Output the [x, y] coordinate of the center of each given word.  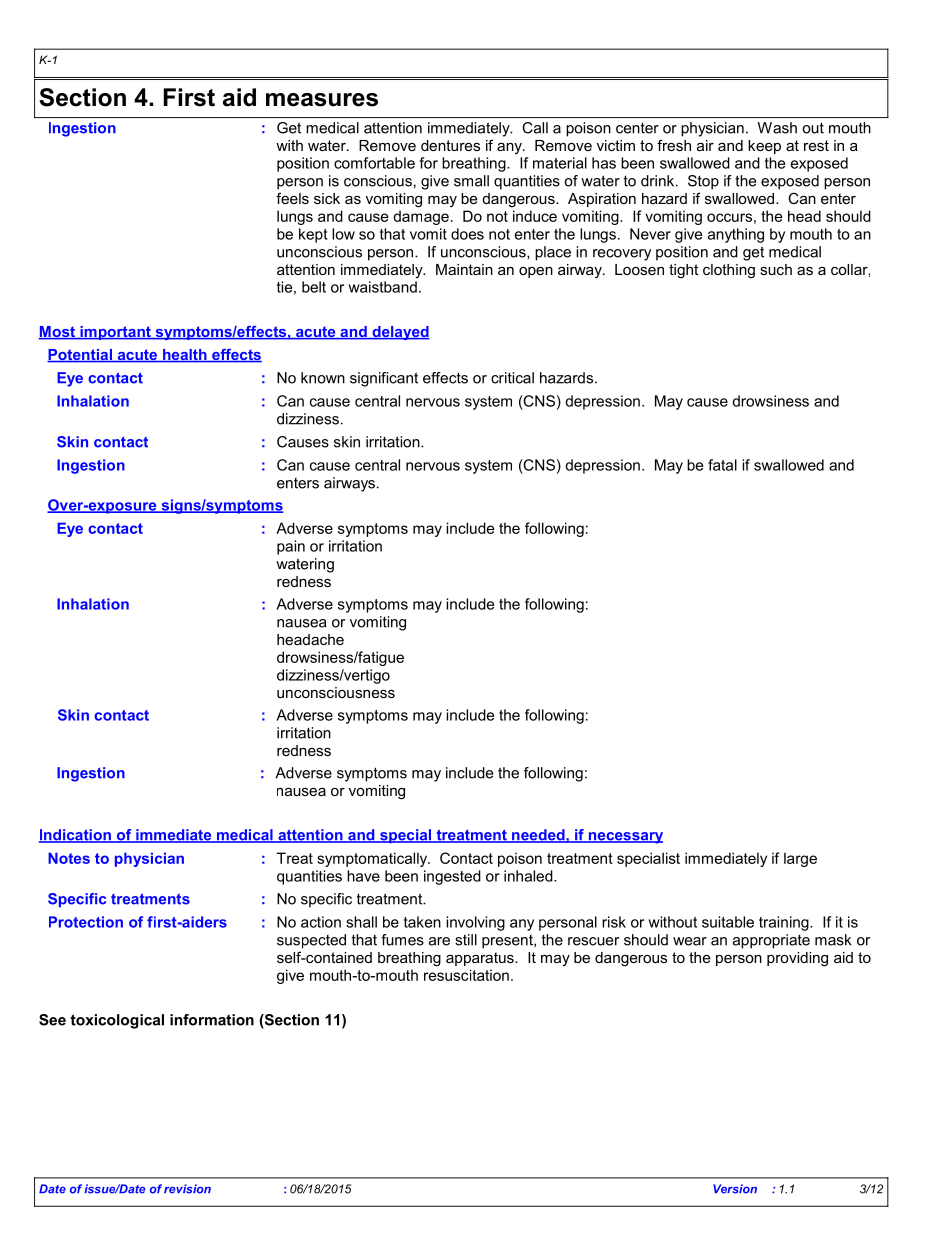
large [800, 859]
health [185, 356]
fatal [722, 465]
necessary [624, 838]
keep [764, 147]
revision [187, 1189]
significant [384, 379]
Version [735, 1189]
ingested [452, 877]
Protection [86, 922]
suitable [728, 922]
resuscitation [466, 975]
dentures [450, 145]
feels [292, 198]
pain [291, 547]
